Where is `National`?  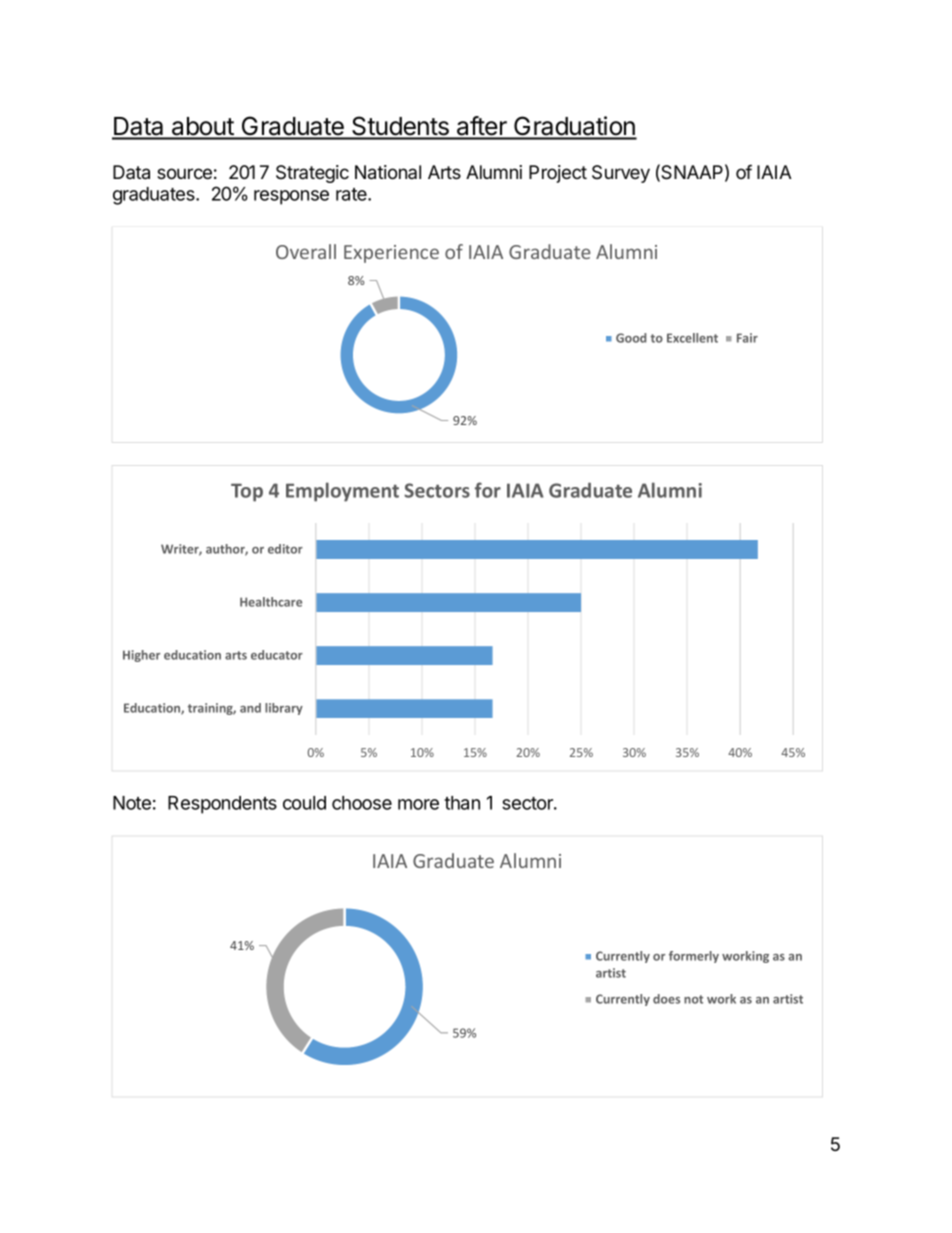
National is located at coordinates (388, 172).
